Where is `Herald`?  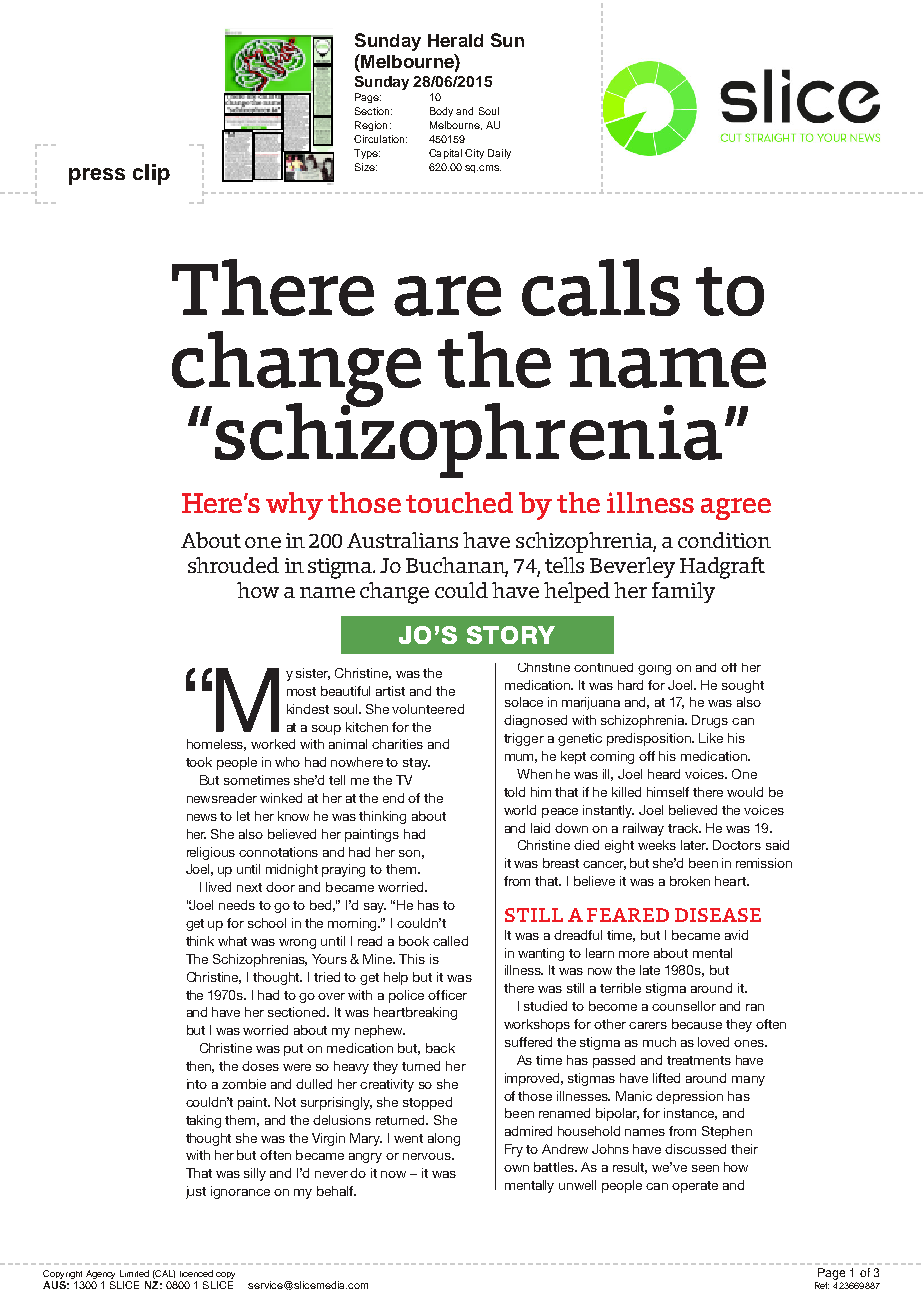
Herald is located at coordinates (455, 40).
